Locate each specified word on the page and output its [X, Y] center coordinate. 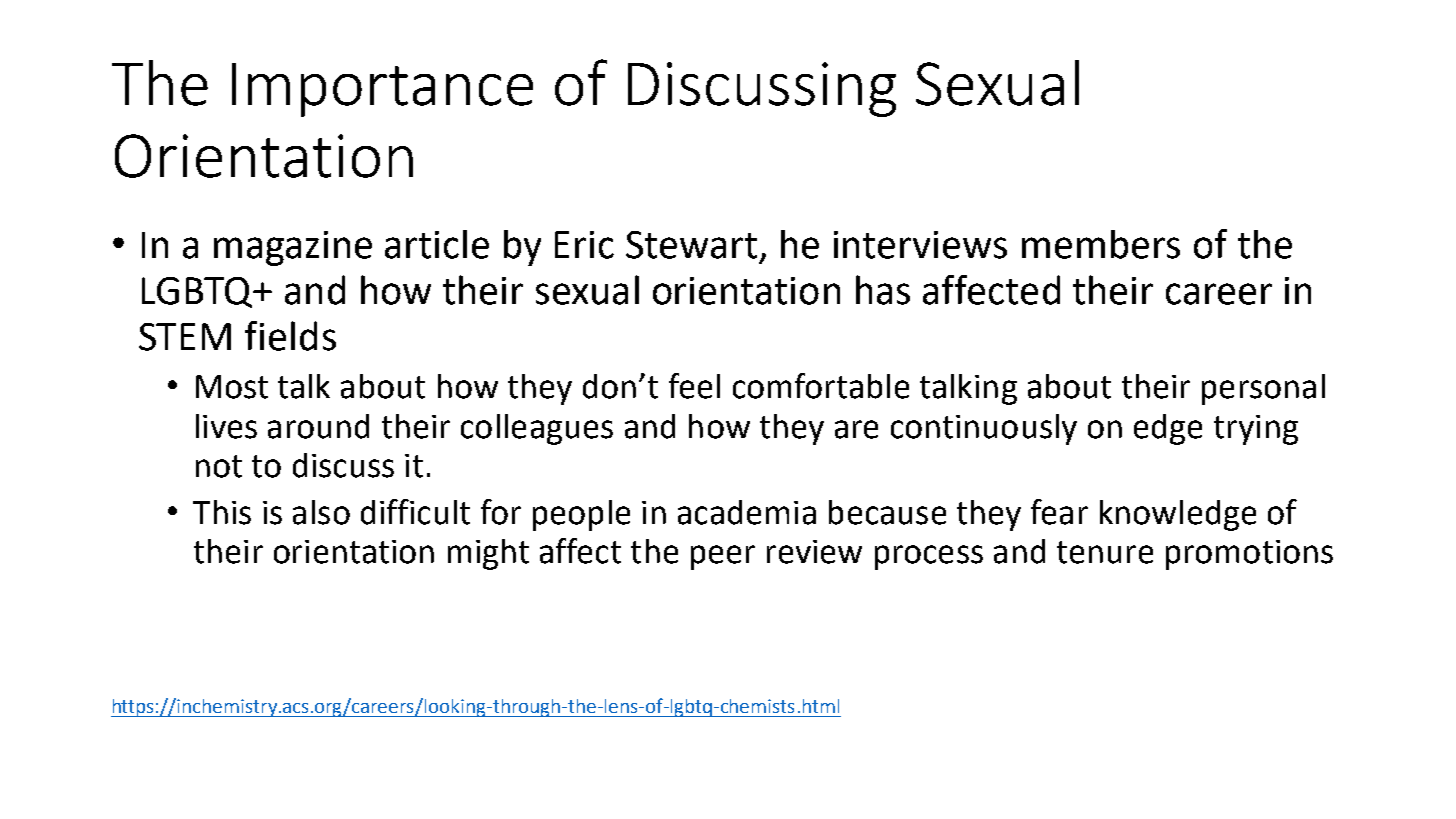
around [318, 426]
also [321, 512]
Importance [382, 90]
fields [290, 336]
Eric [584, 245]
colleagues [537, 429]
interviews [920, 245]
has [883, 290]
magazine [293, 248]
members [1101, 244]
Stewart [691, 245]
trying [1256, 430]
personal [1263, 389]
